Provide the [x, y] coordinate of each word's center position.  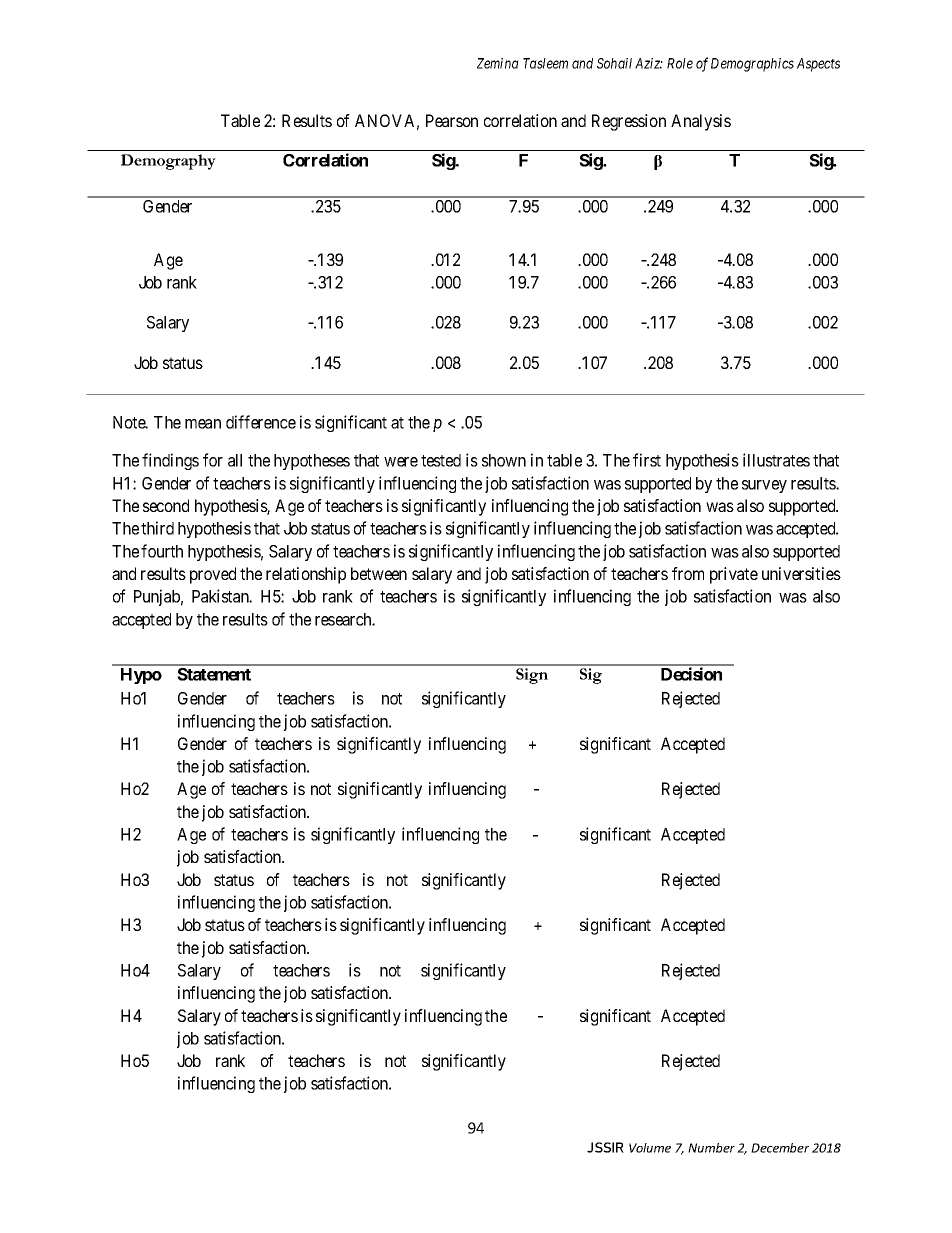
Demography [168, 162]
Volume [650, 1148]
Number [711, 1148]
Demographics [752, 65]
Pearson [452, 120]
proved [213, 575]
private [734, 575]
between [379, 573]
